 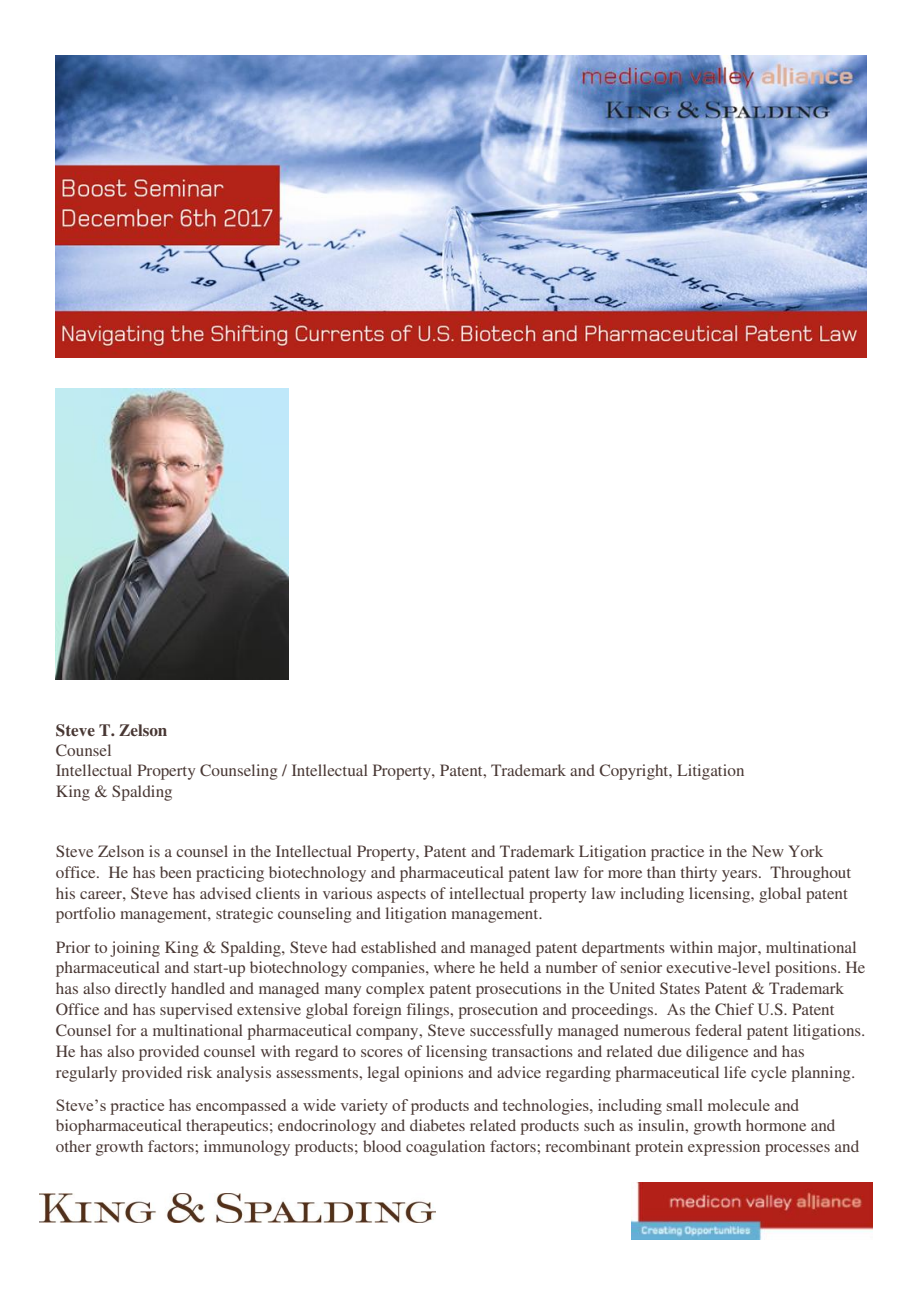 What do you see at coordinates (768, 851) in the screenshot?
I see `New` at bounding box center [768, 851].
